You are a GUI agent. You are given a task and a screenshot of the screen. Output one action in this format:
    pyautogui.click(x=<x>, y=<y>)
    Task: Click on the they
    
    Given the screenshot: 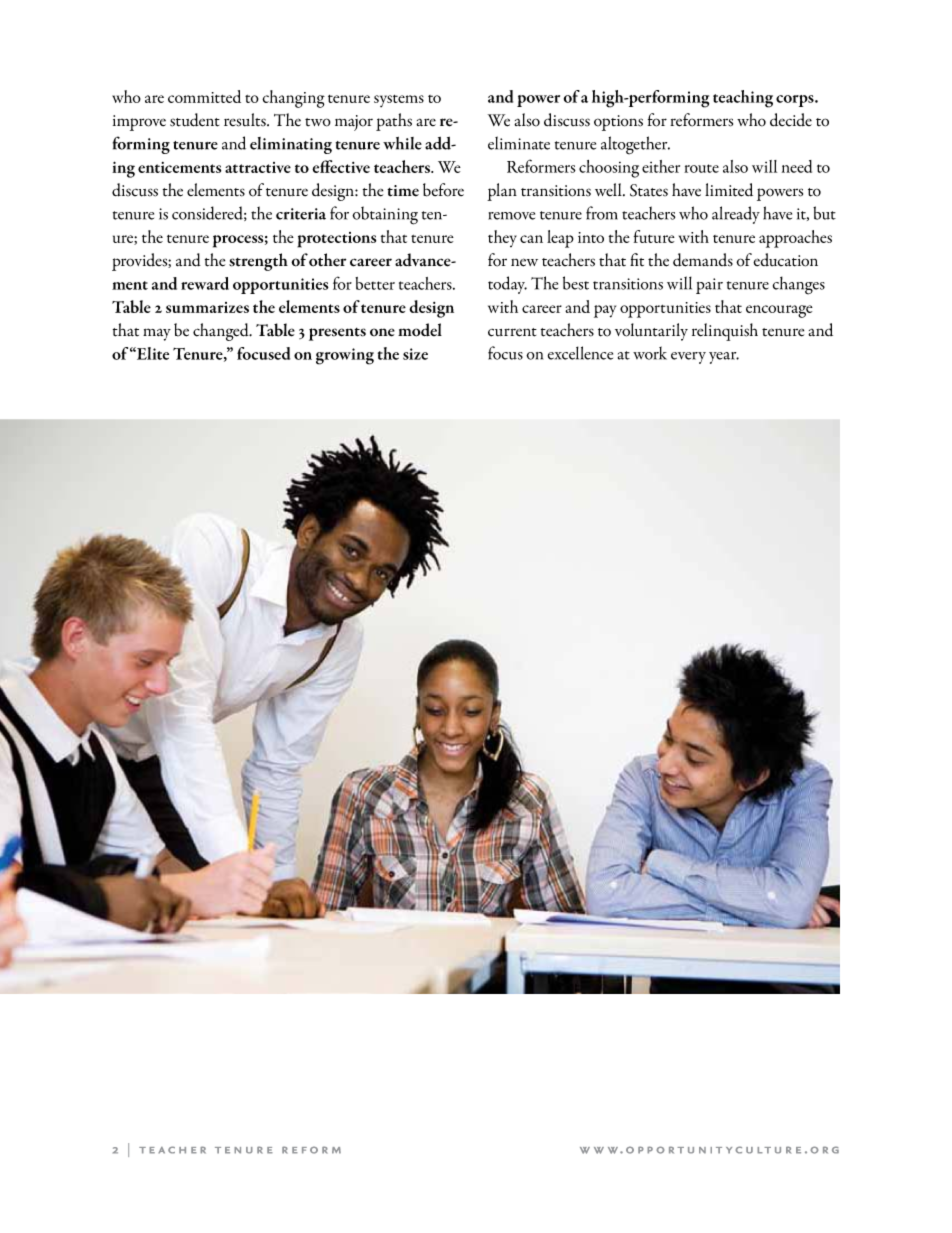 What is the action you would take?
    pyautogui.click(x=502, y=238)
